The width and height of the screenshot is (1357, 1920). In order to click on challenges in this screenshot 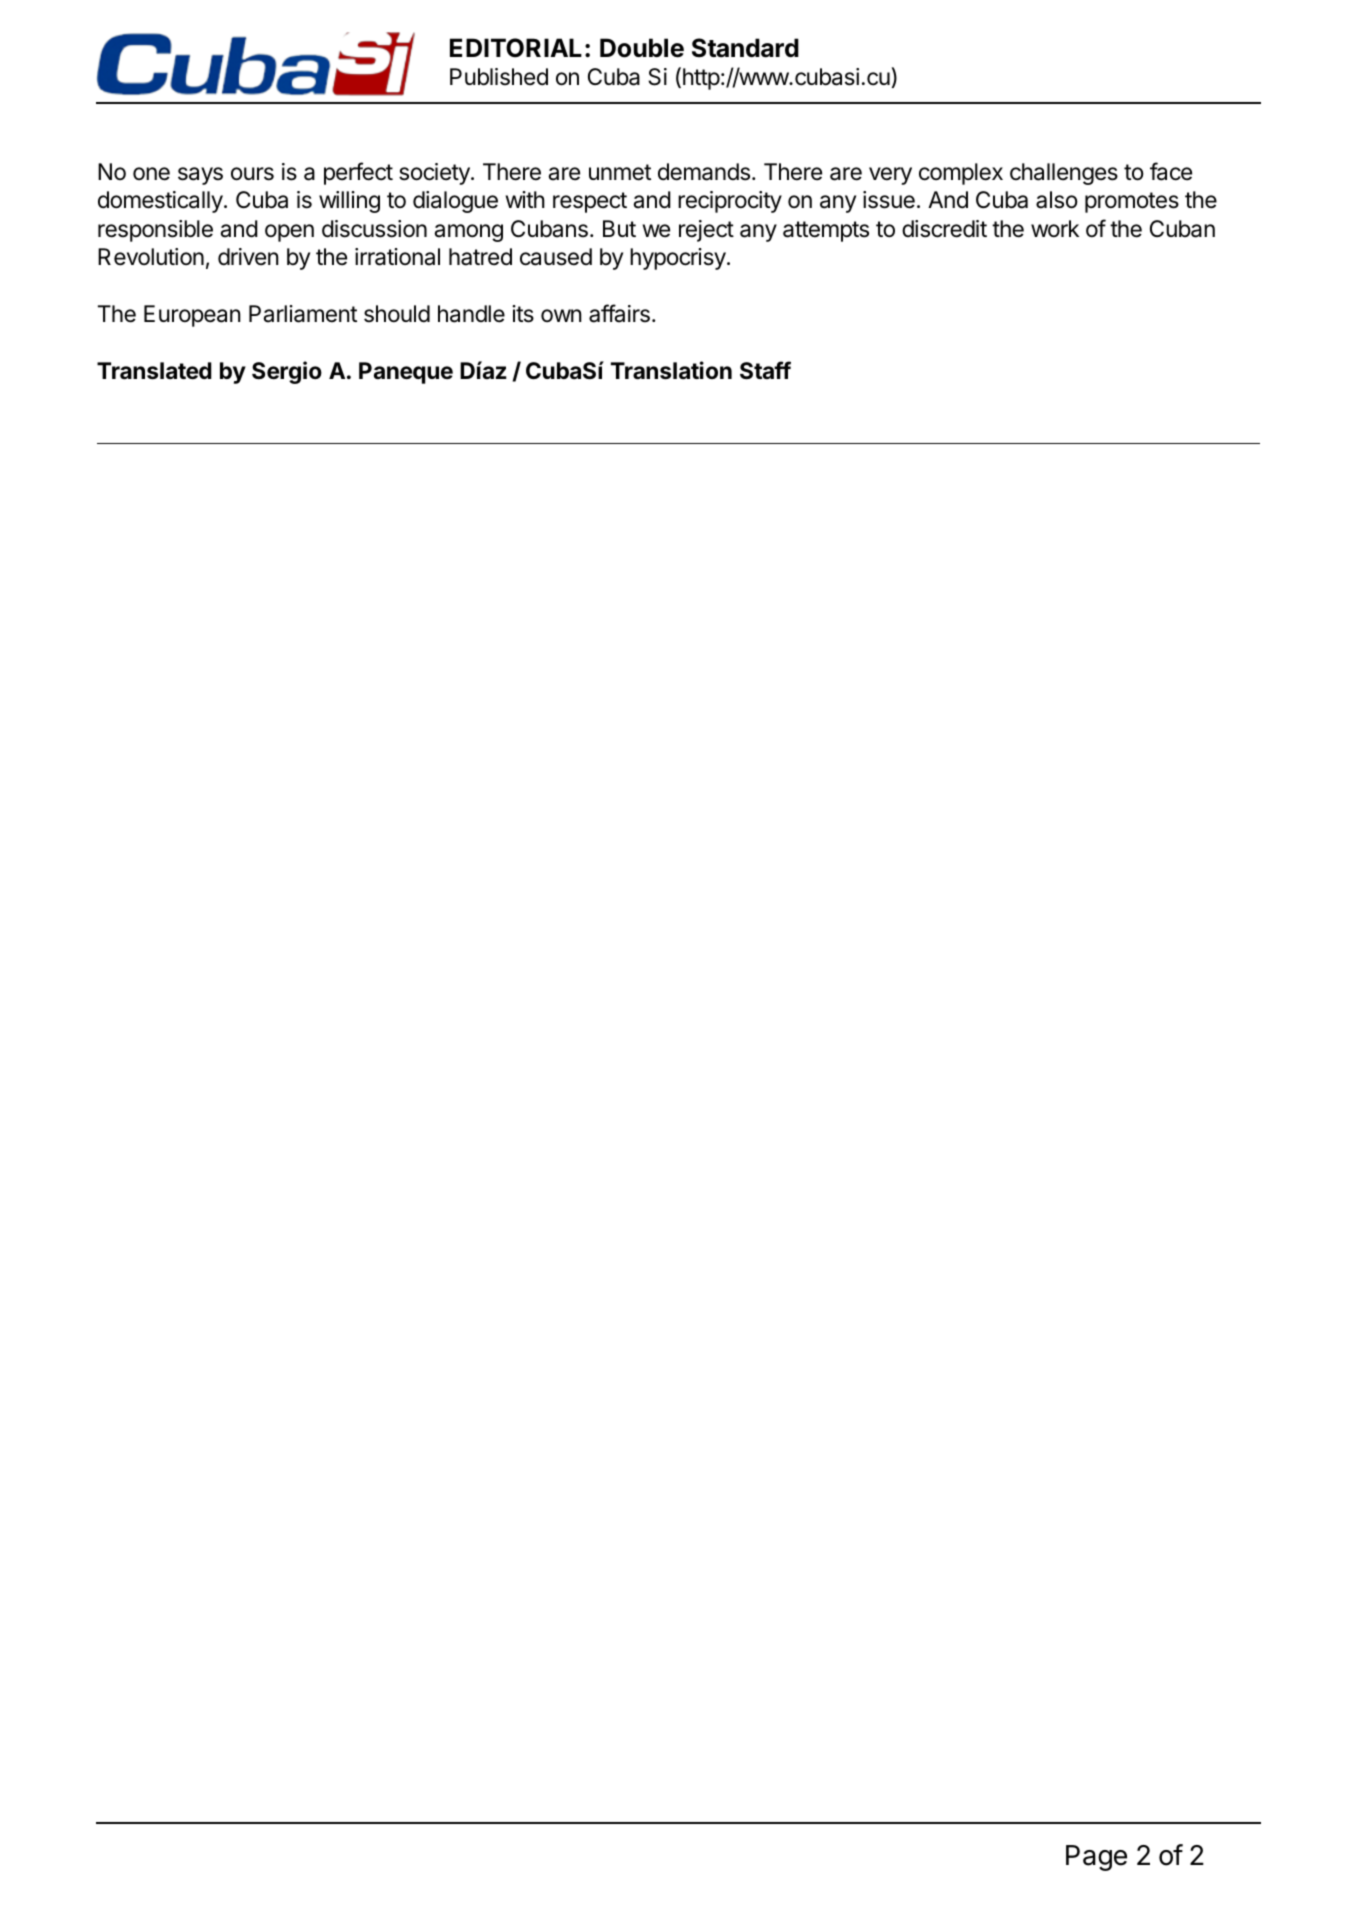, I will do `click(1064, 174)`.
